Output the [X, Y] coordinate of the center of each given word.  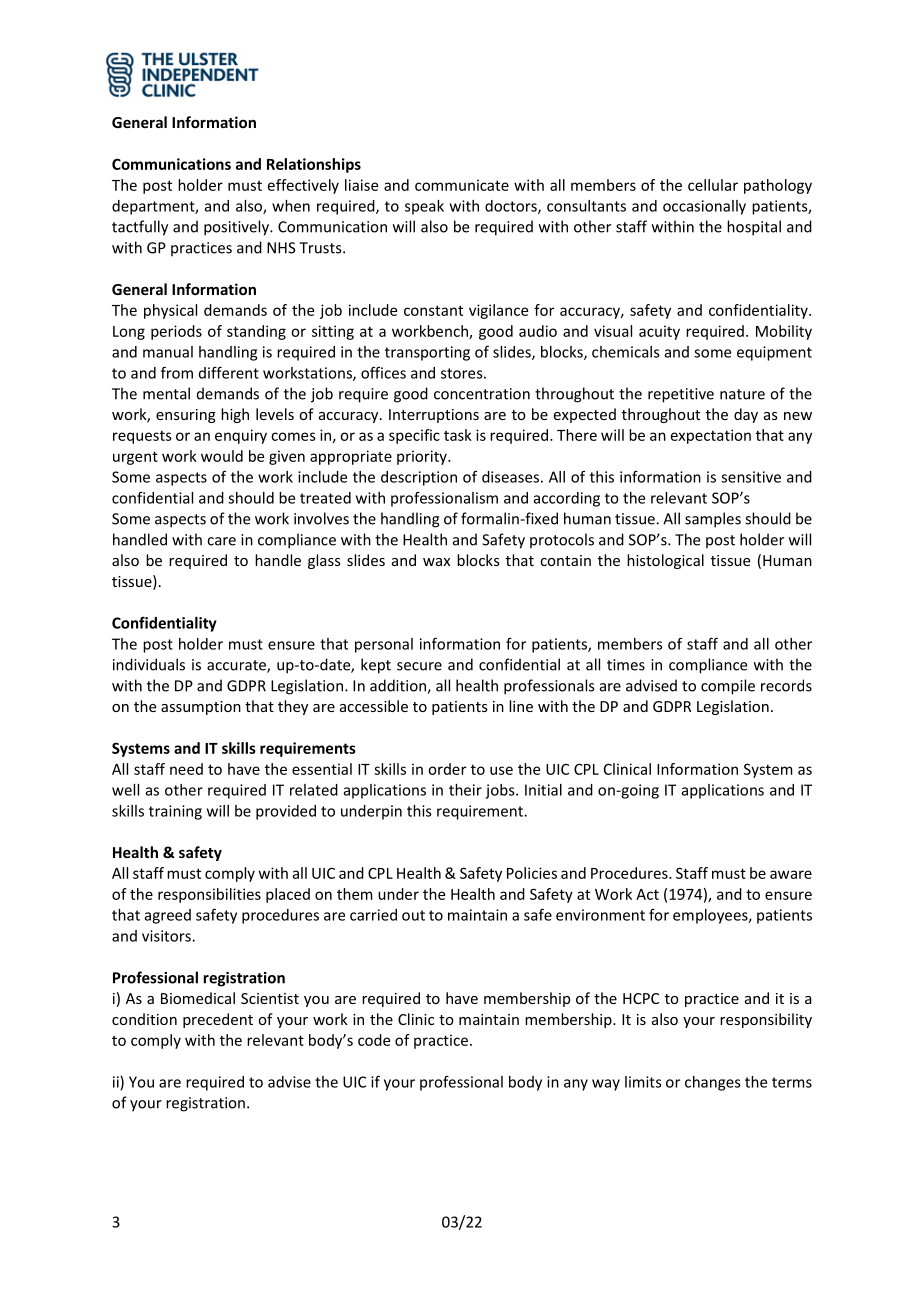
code [374, 1040]
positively [237, 228]
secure [419, 666]
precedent [218, 1020]
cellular [713, 185]
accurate [237, 666]
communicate [462, 185]
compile [728, 687]
